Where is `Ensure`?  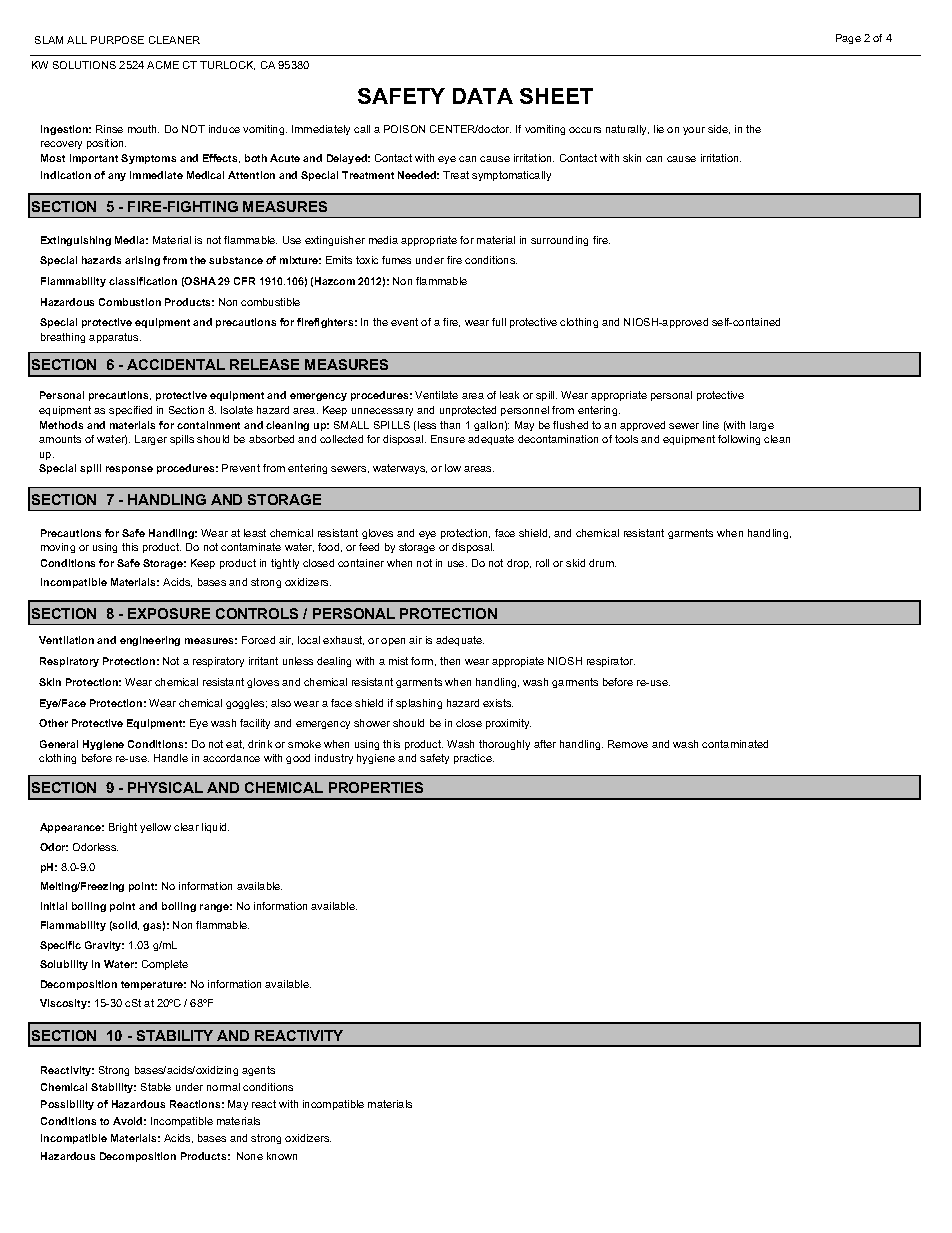
Ensure is located at coordinates (448, 439).
